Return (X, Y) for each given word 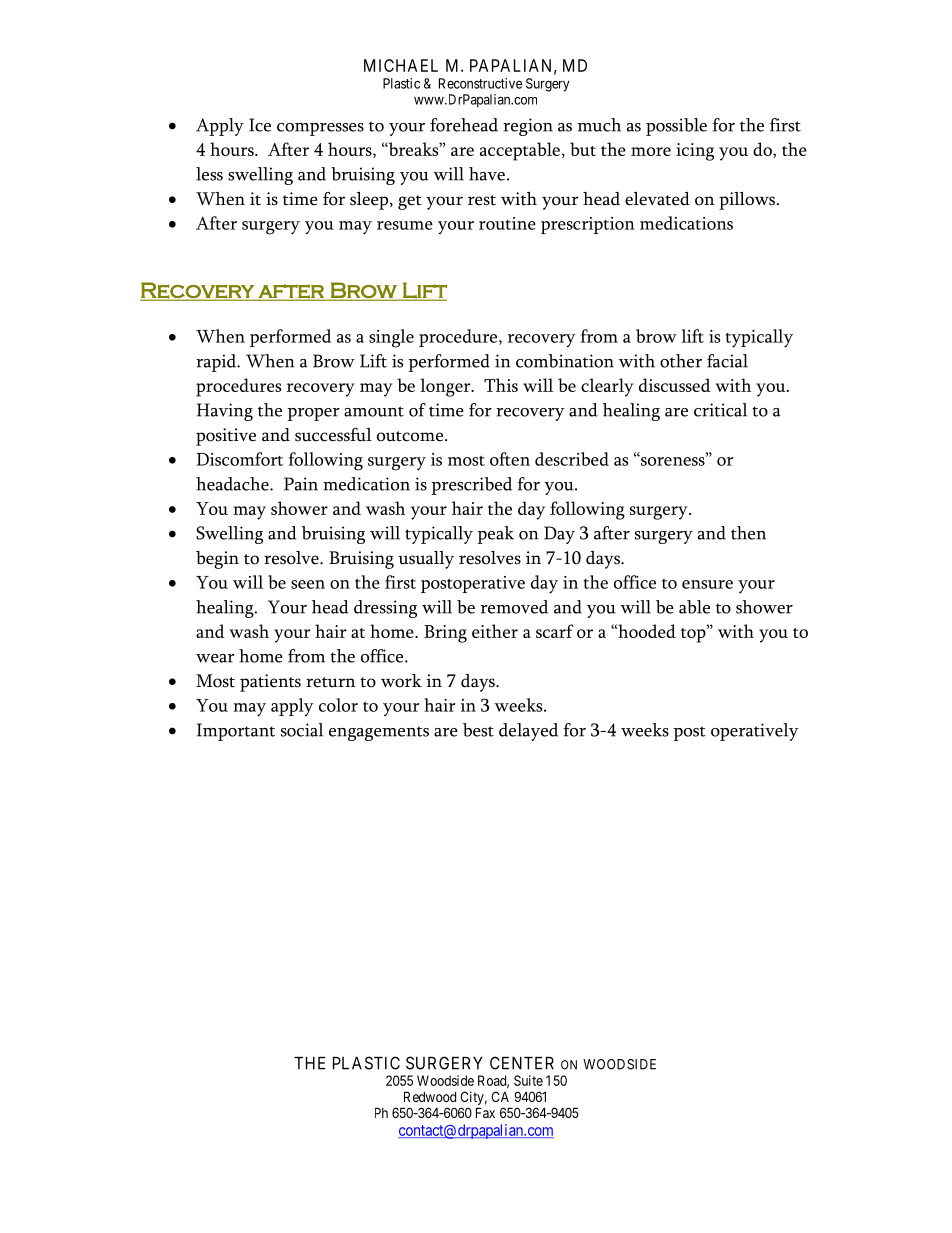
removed (514, 607)
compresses (320, 129)
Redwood (430, 1096)
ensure (707, 584)
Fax (485, 1112)
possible (676, 127)
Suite (528, 1080)
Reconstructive (480, 83)
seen (308, 584)
